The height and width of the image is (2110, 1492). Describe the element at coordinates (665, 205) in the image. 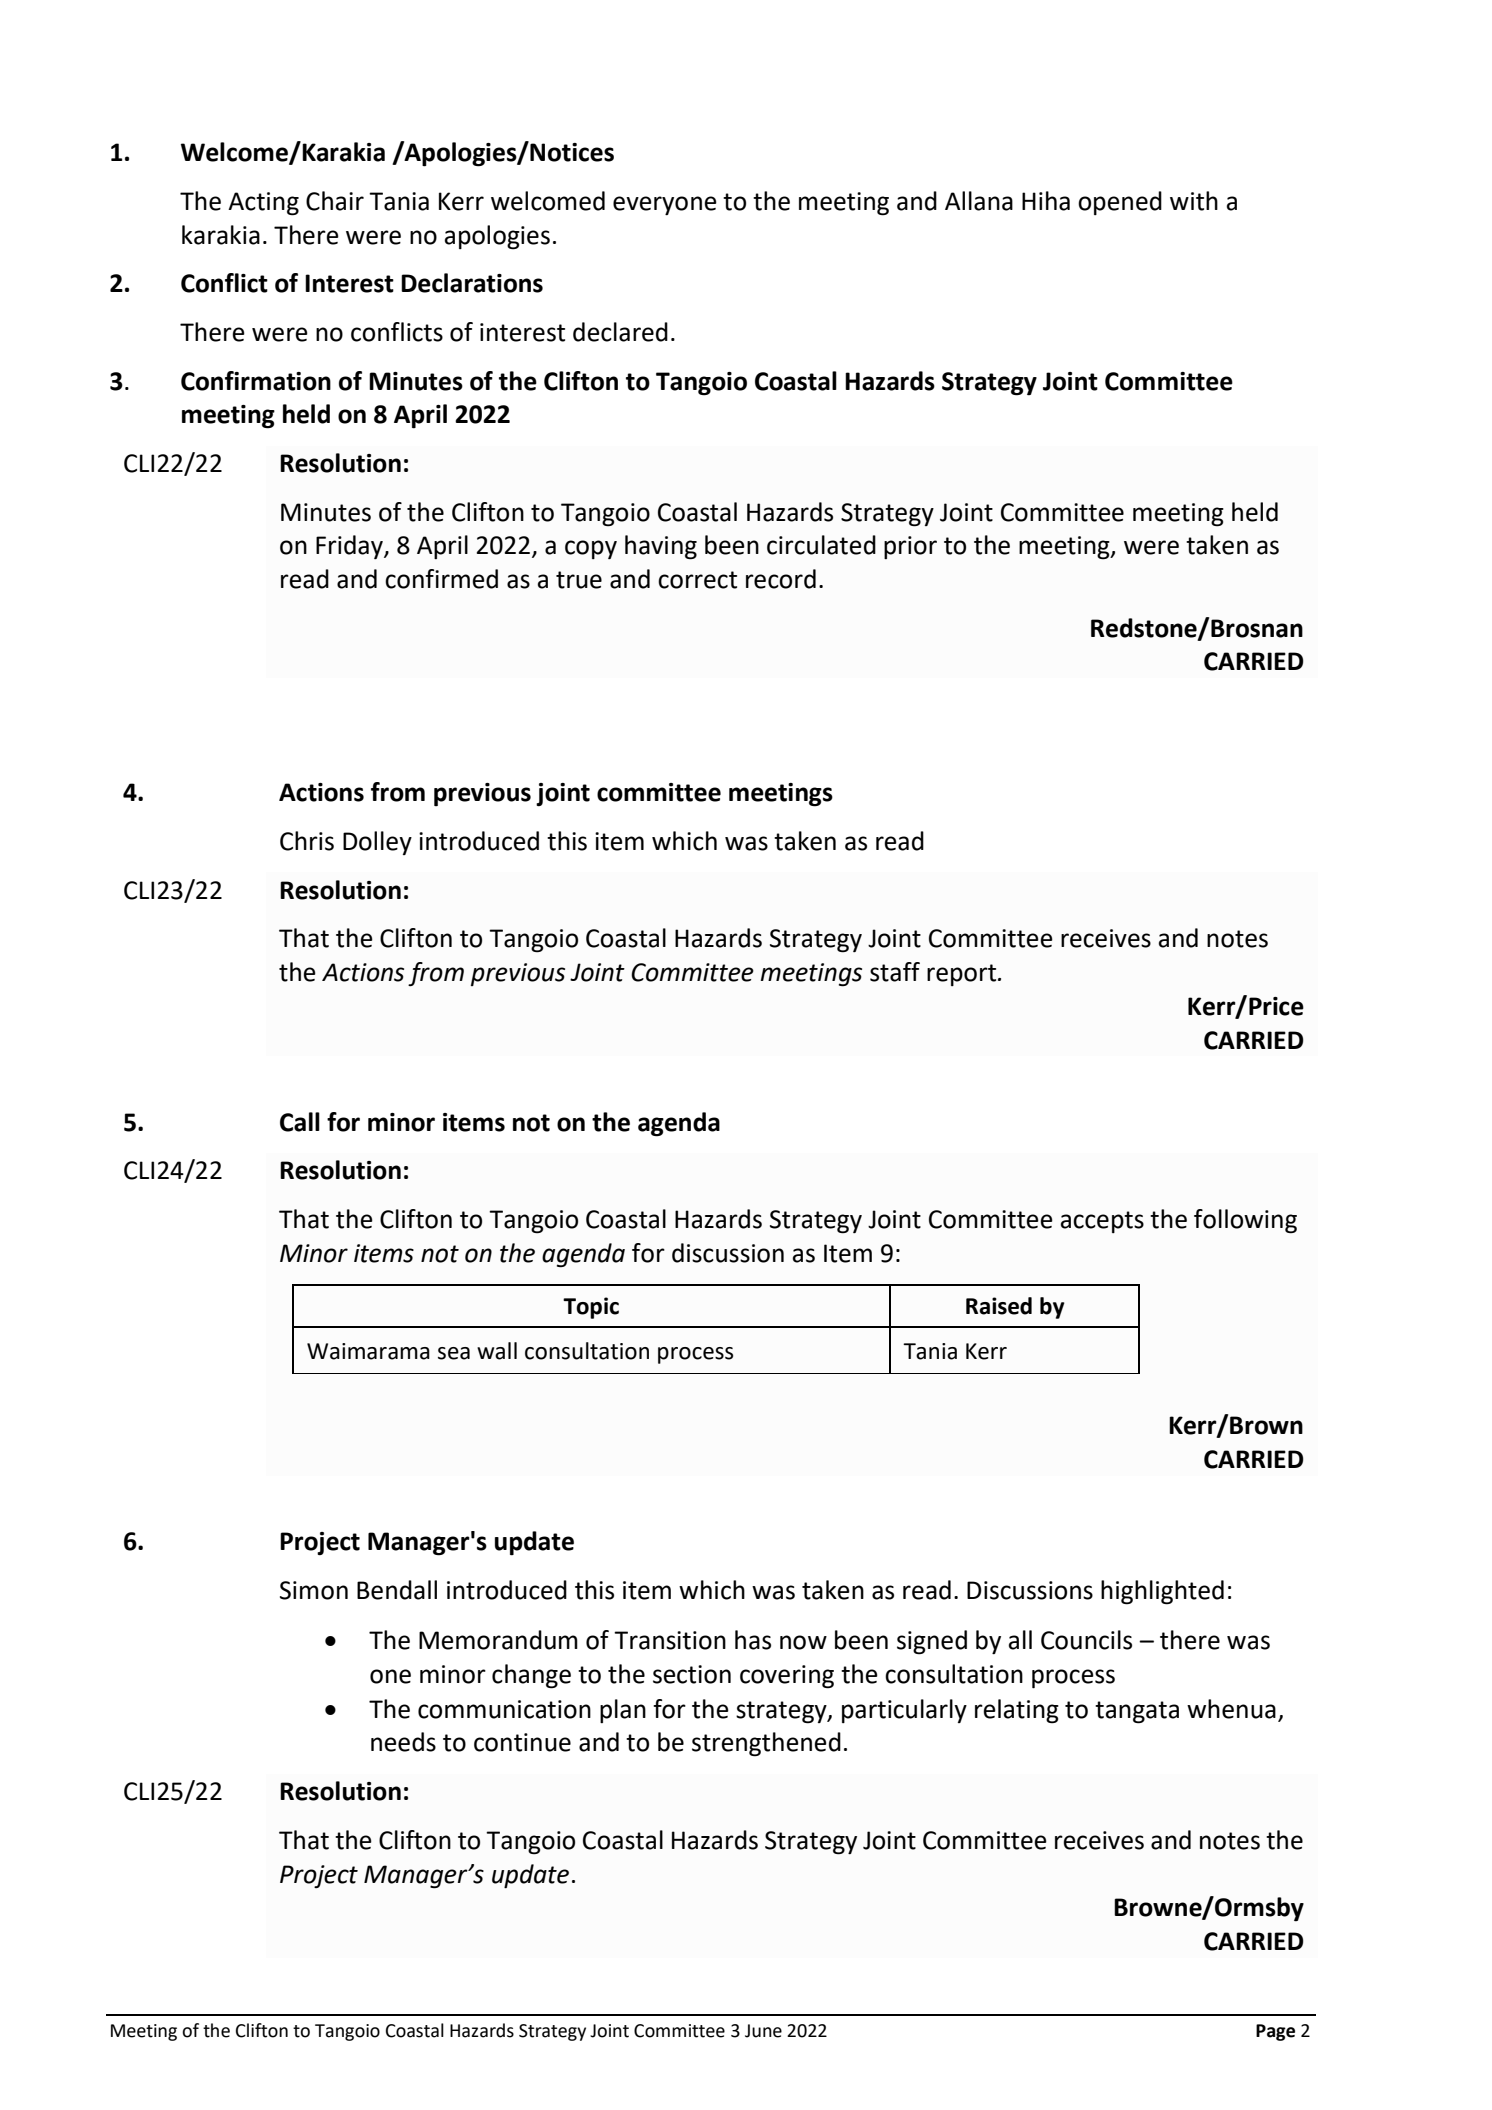

I see `everyone` at that location.
